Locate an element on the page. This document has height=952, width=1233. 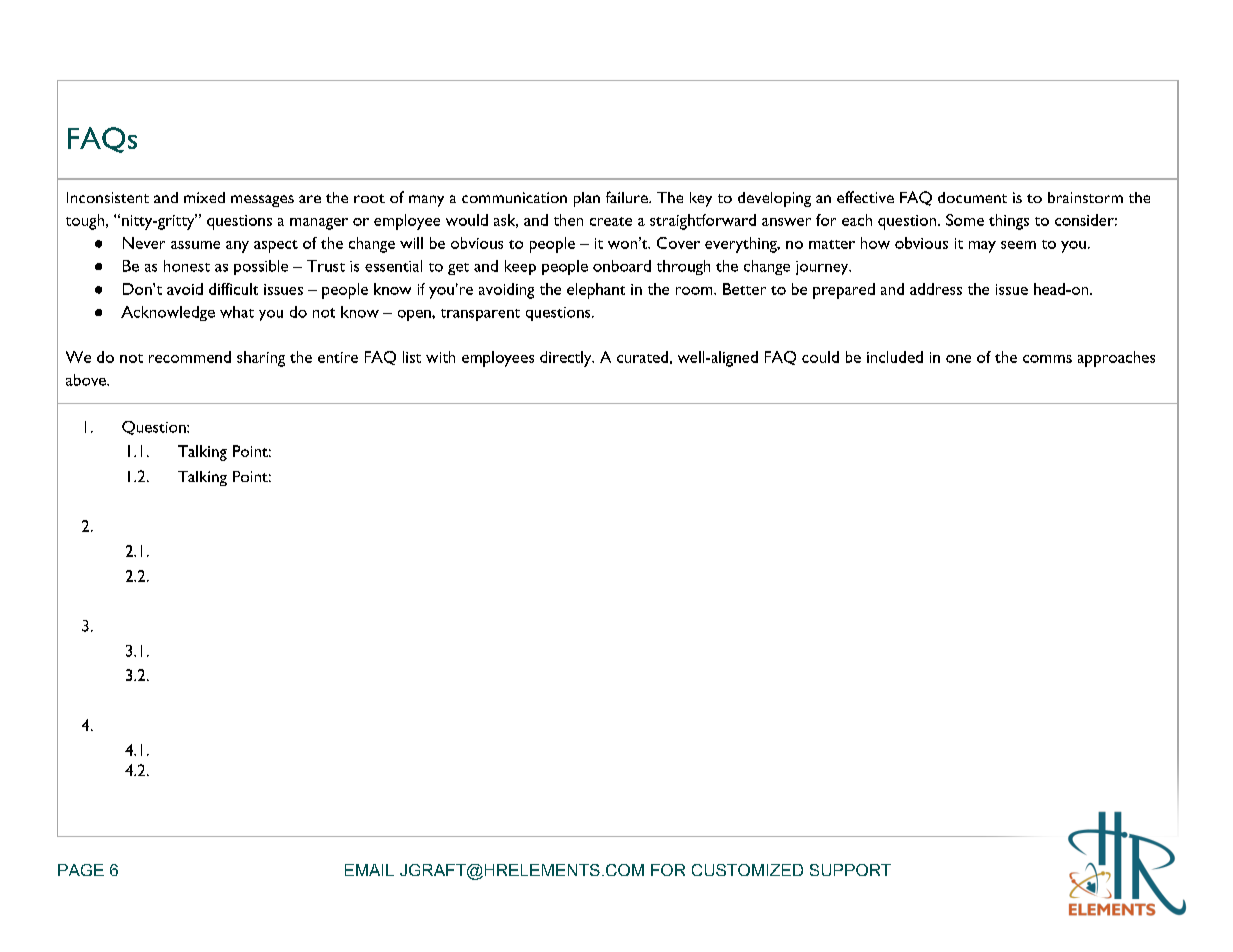
create is located at coordinates (611, 221).
